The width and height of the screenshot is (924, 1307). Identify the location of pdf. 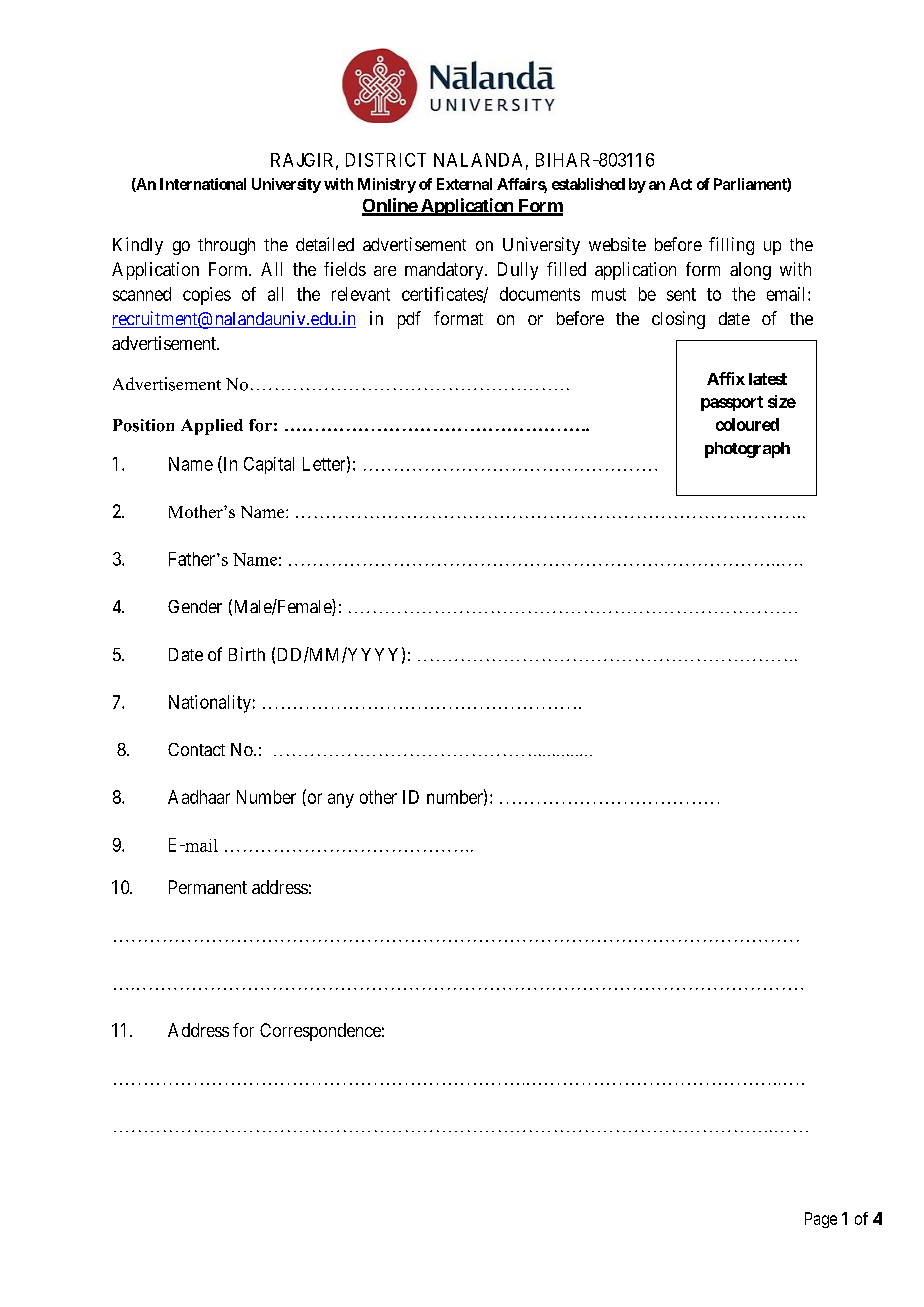
(409, 320).
